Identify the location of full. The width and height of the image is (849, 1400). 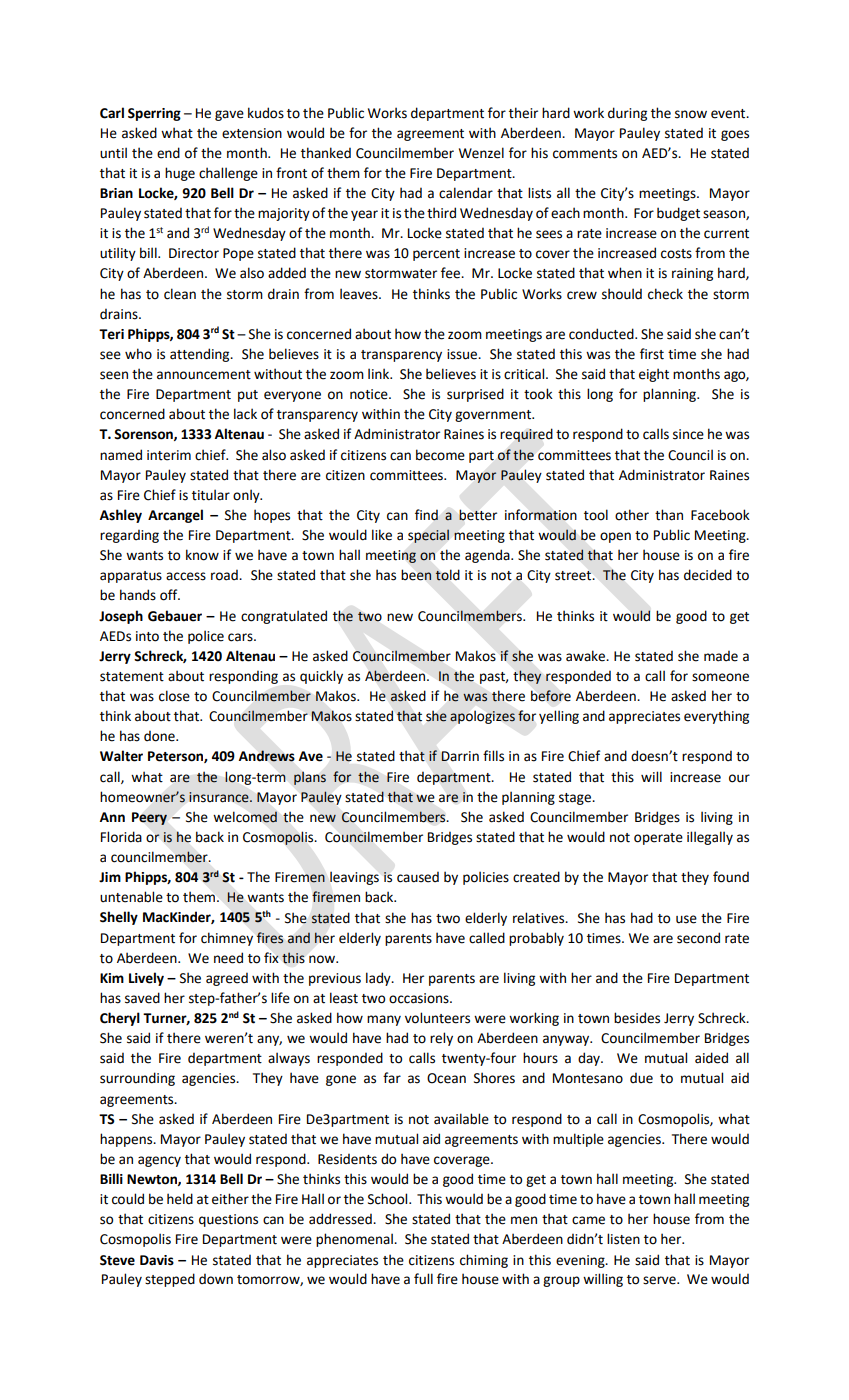
(423, 1278).
